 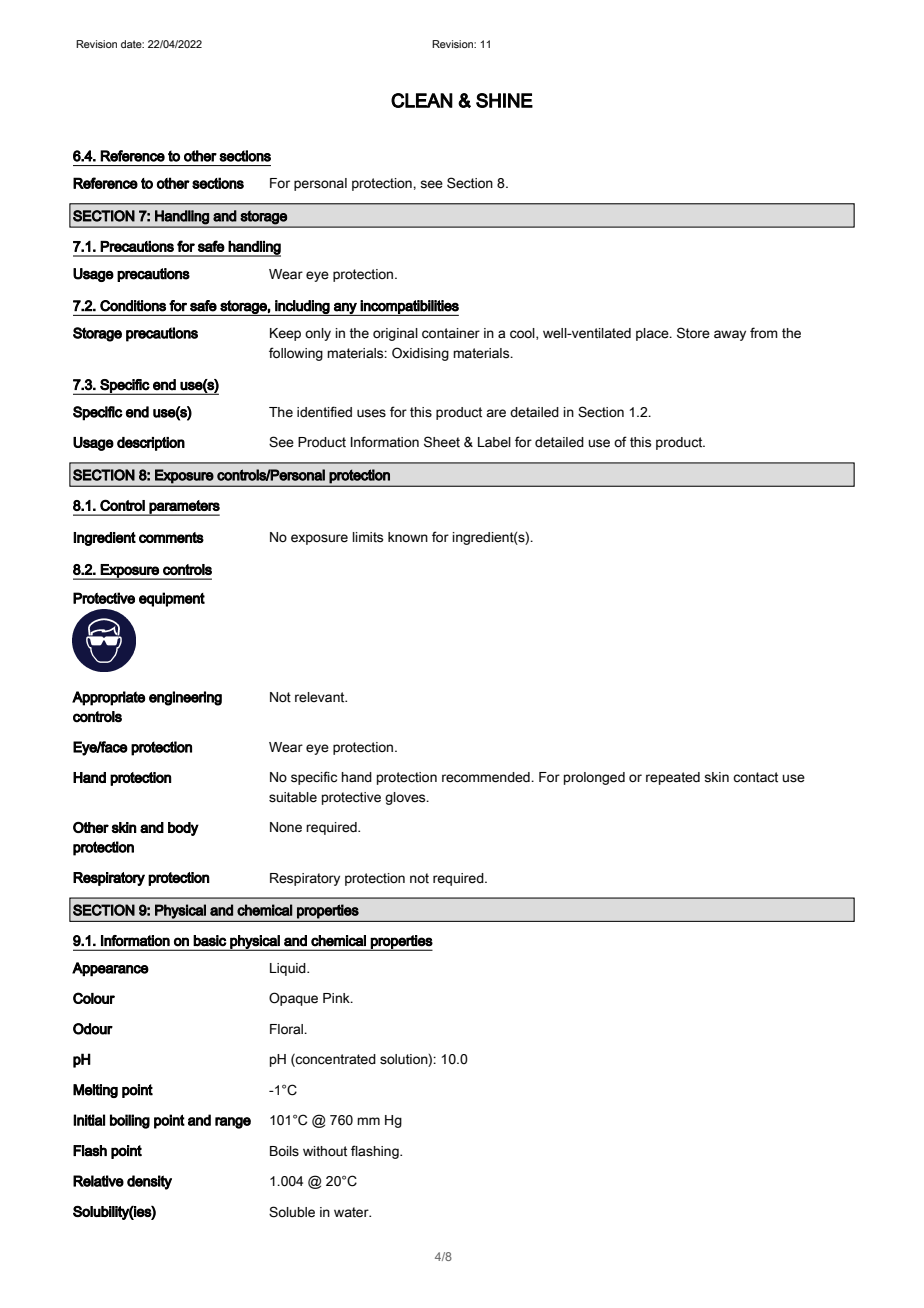 I want to click on relevant, so click(x=321, y=697).
